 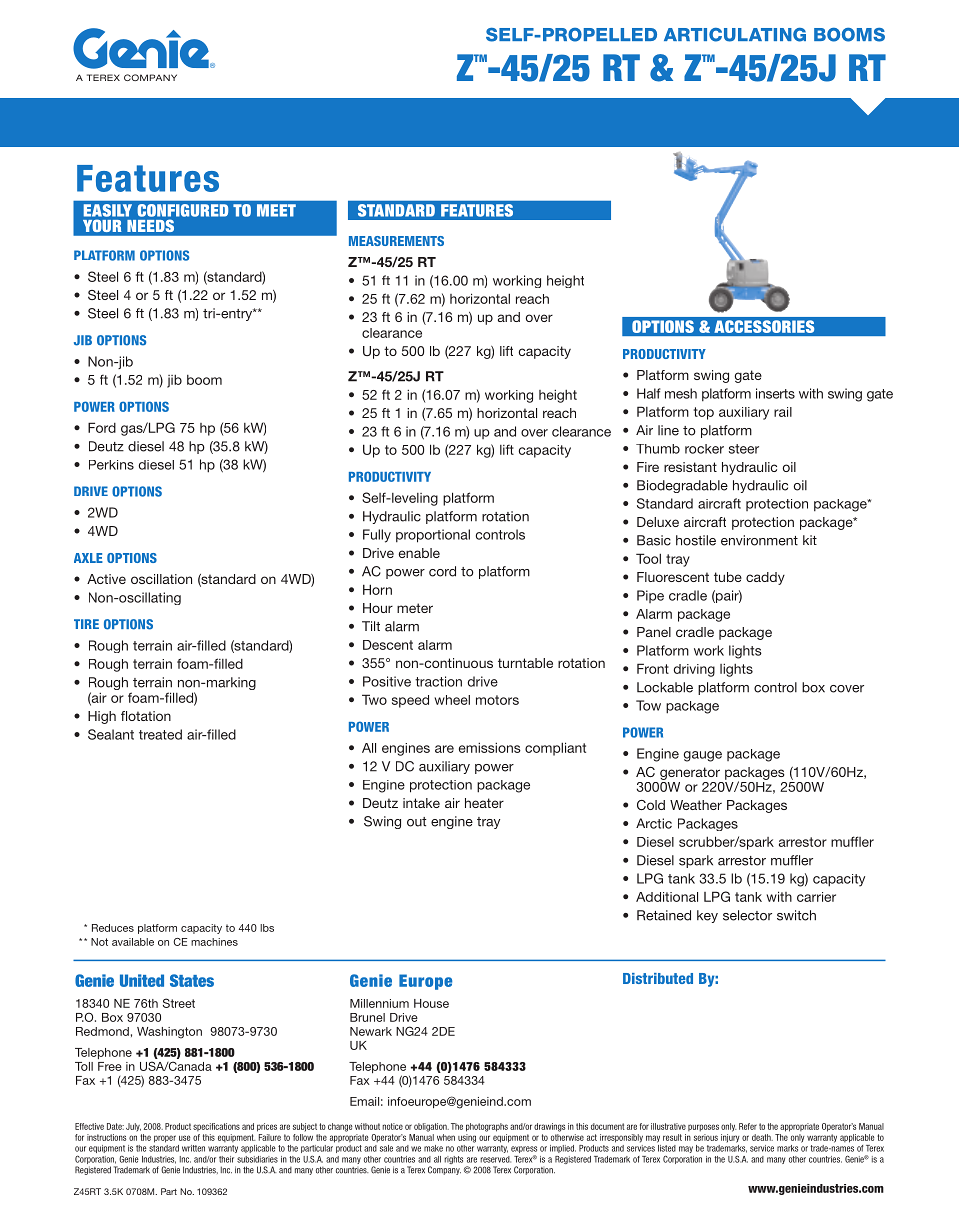 What do you see at coordinates (706, 1137) in the screenshot?
I see `serious` at bounding box center [706, 1137].
